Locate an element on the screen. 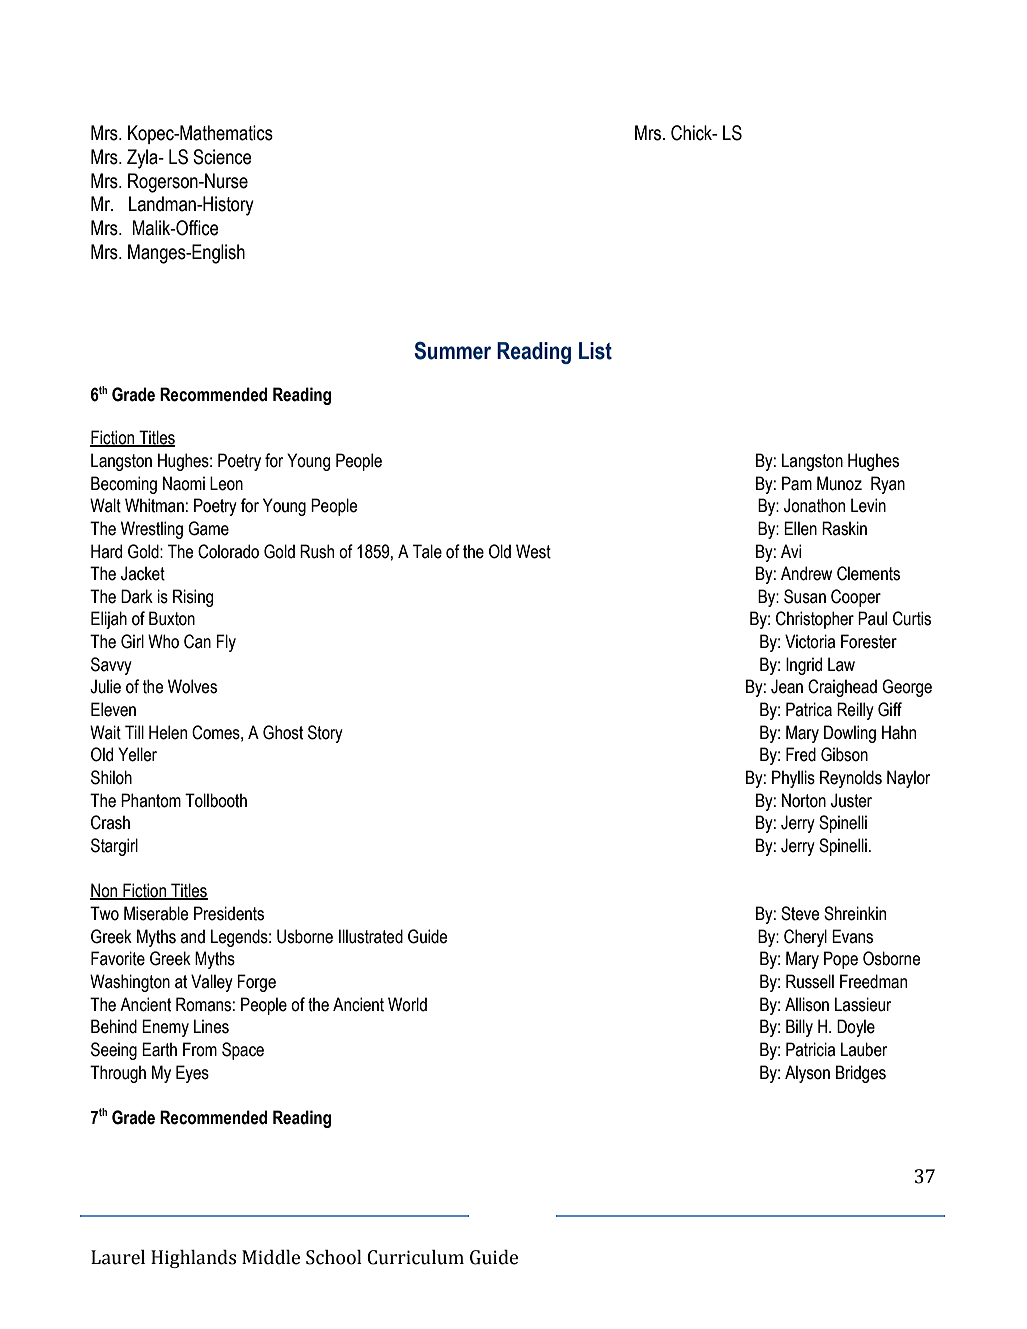 This screenshot has height=1329, width=1027. Alyson is located at coordinates (807, 1074).
